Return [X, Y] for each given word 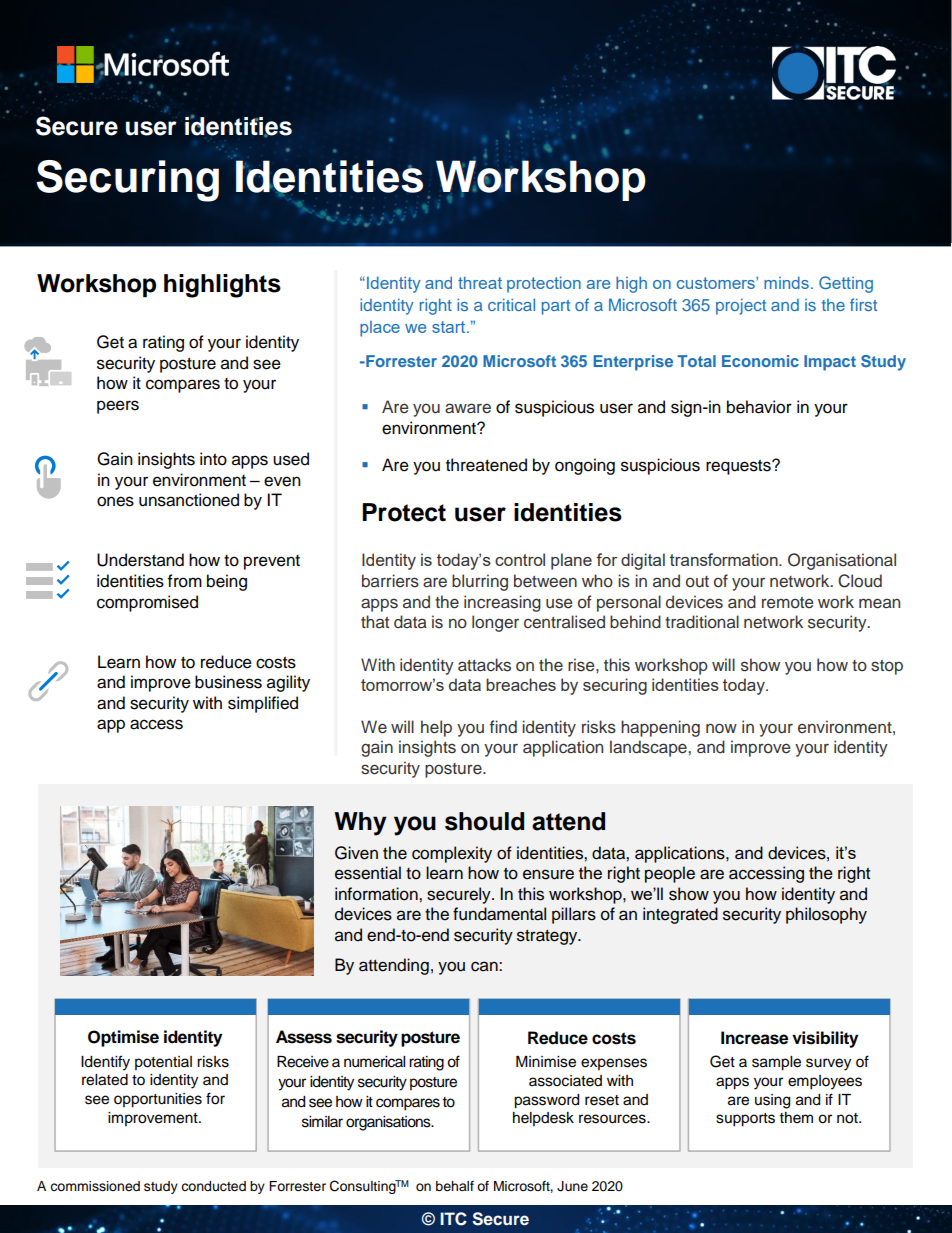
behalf [455, 1186]
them [796, 1118]
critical [511, 304]
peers [118, 407]
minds [786, 282]
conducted [213, 1186]
